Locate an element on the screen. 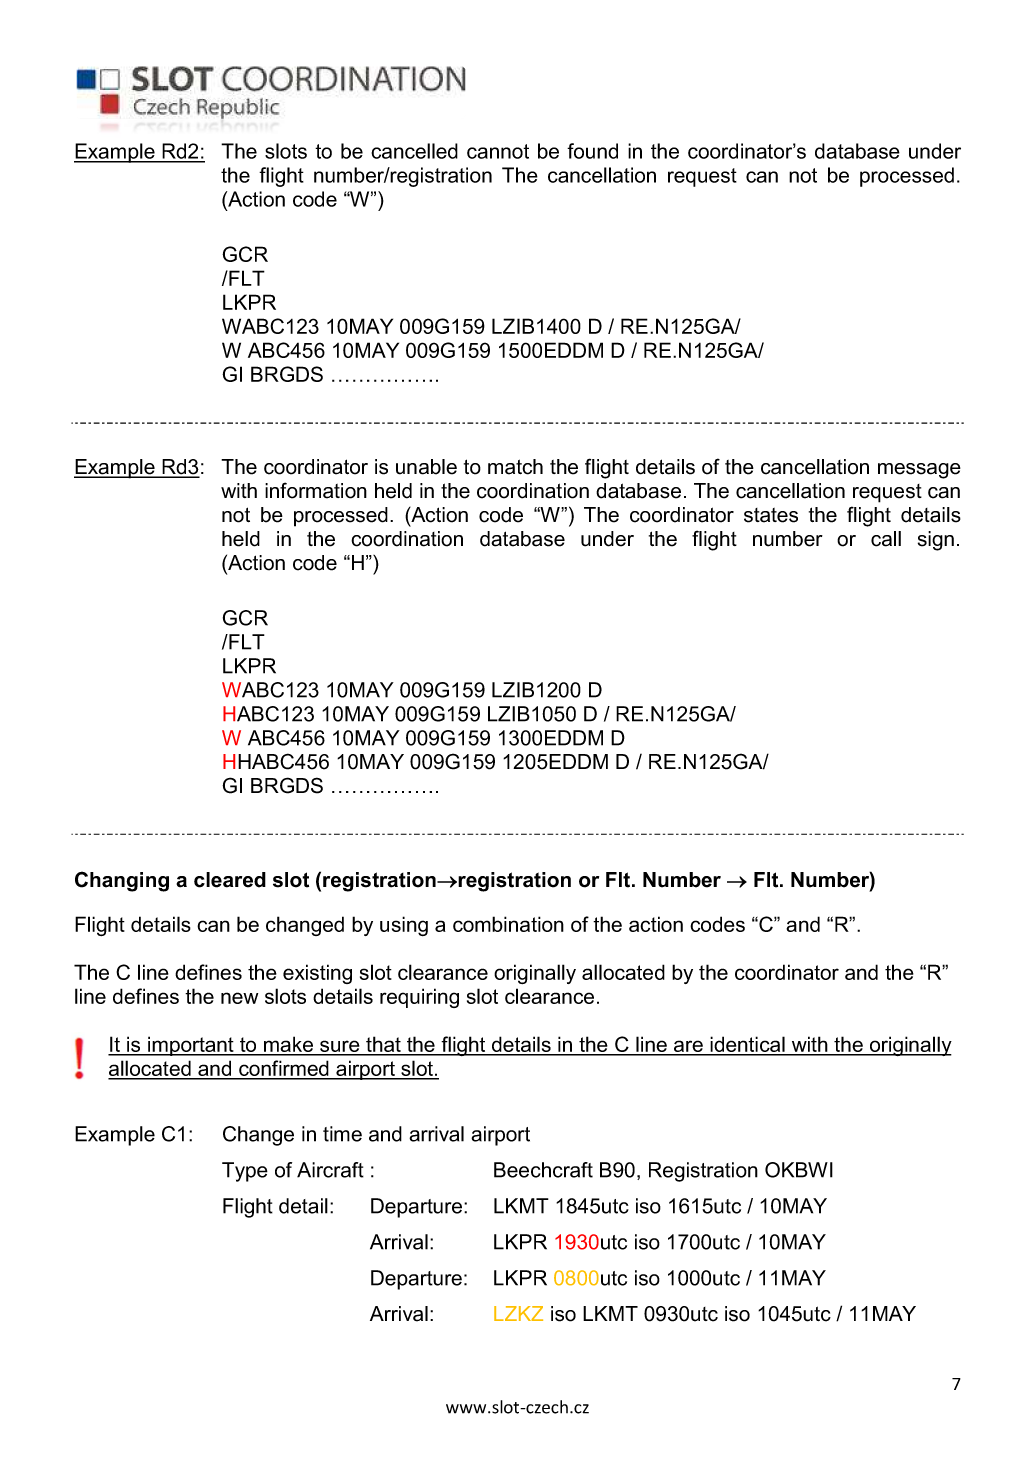 This screenshot has width=1035, height=1463. time is located at coordinates (342, 1134).
